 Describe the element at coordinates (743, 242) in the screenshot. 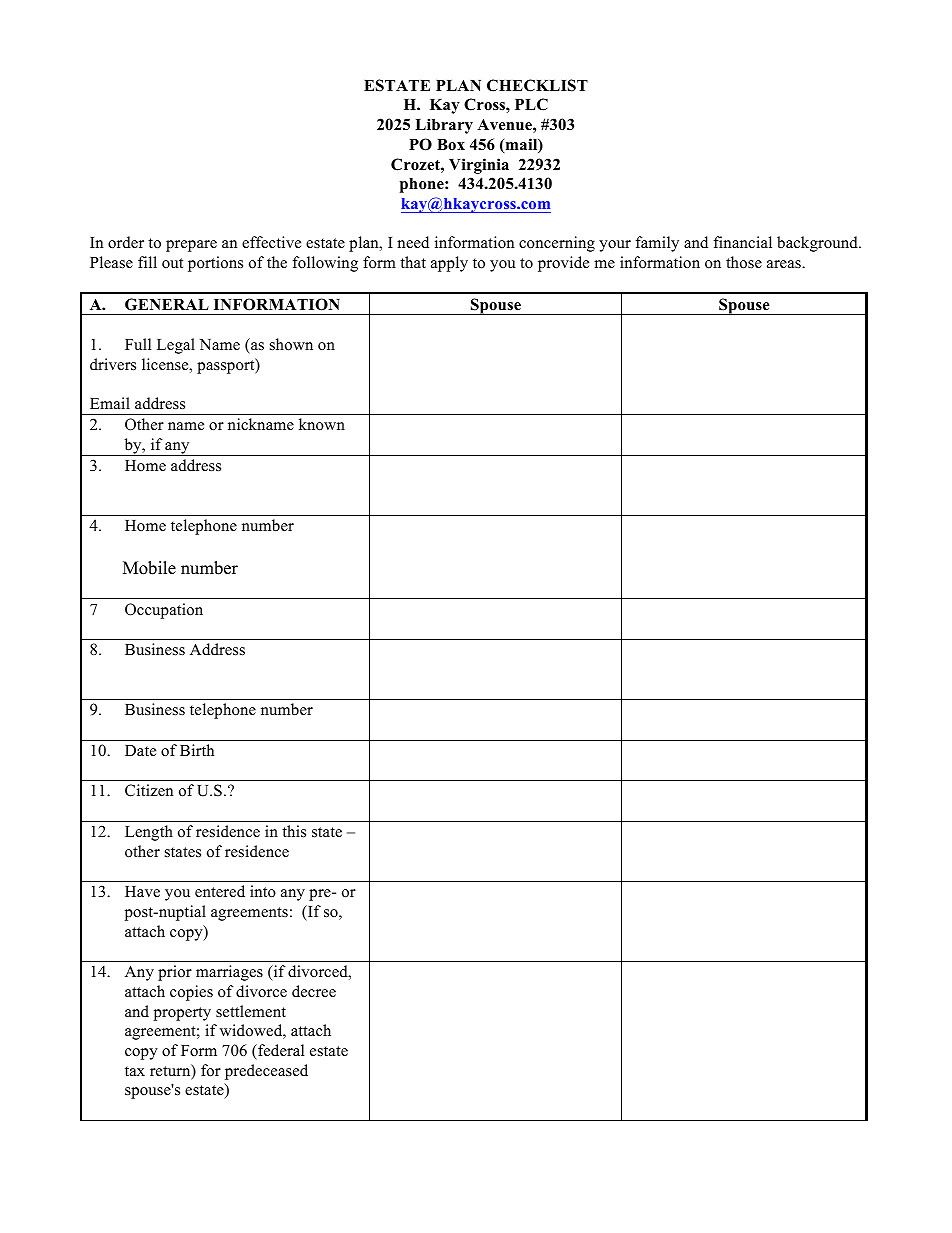

I see `financial` at that location.
